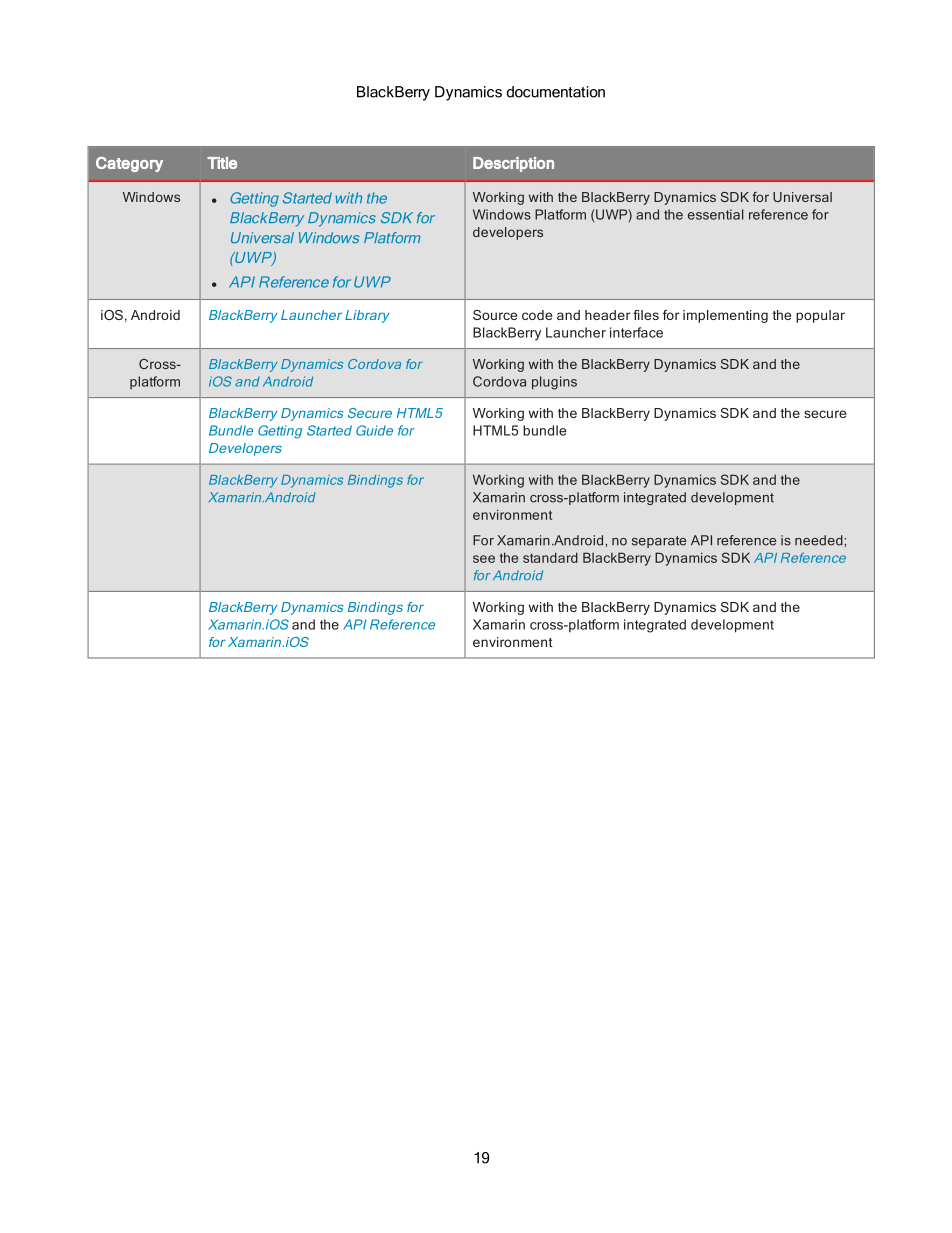 The width and height of the screenshot is (952, 1233). Describe the element at coordinates (513, 164) in the screenshot. I see `Description` at that location.
